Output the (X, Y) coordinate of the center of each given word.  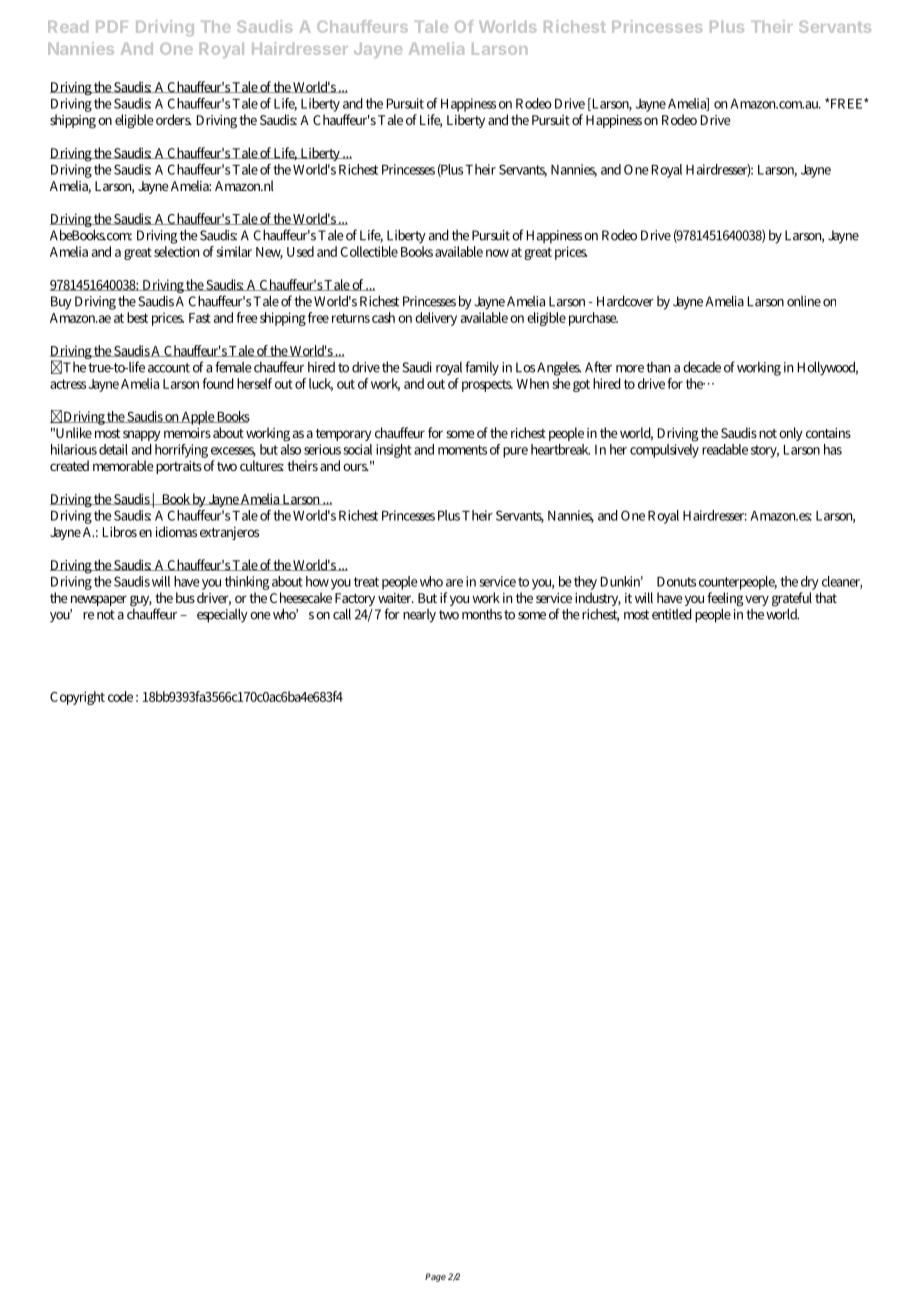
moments (462, 450)
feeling (725, 599)
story (765, 451)
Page (435, 1277)
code (120, 696)
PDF (112, 27)
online (804, 301)
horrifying (181, 451)
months (482, 614)
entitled (672, 614)
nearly (419, 616)
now (497, 253)
